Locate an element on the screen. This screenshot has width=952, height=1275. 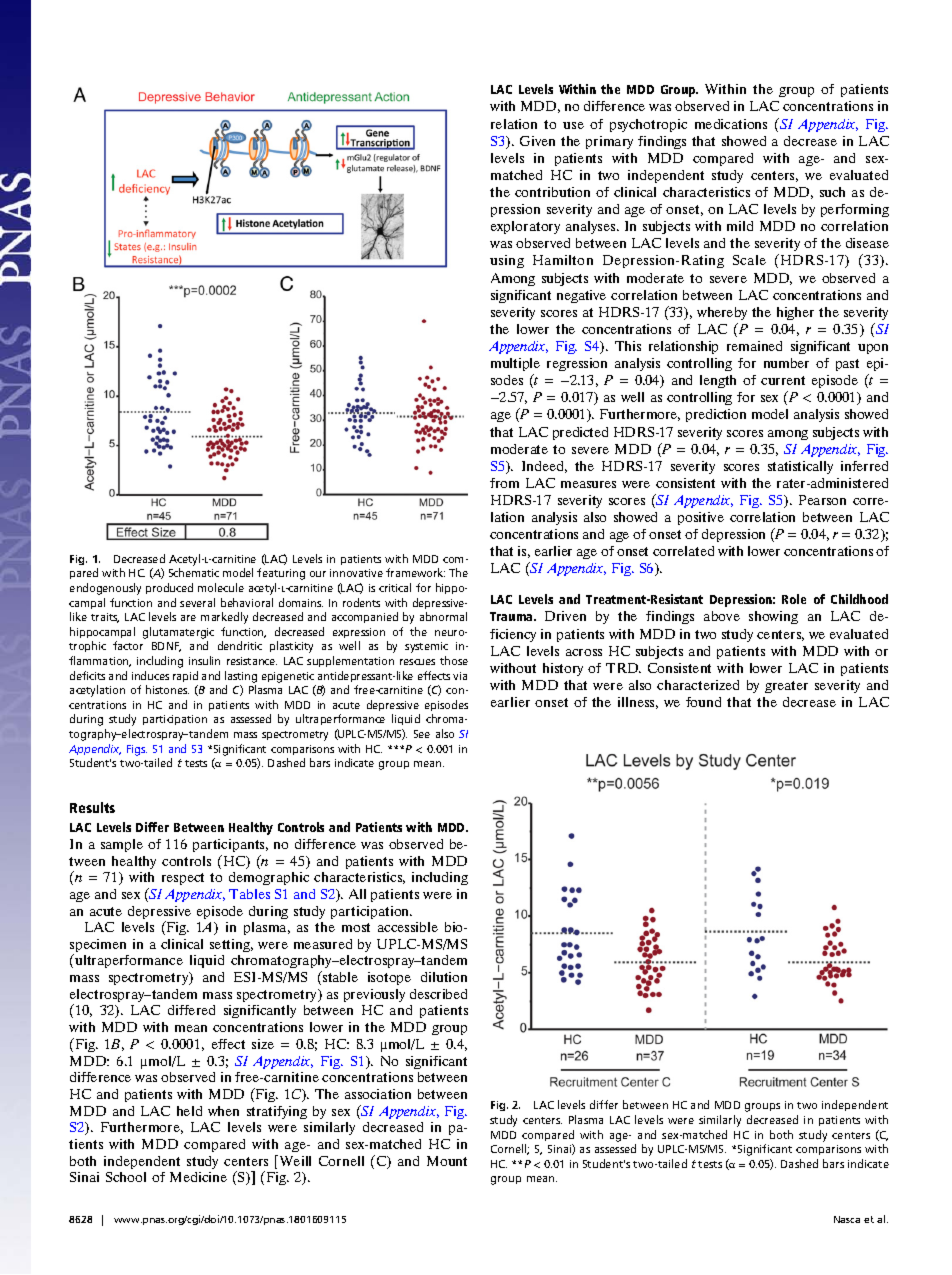
greater is located at coordinates (786, 687).
